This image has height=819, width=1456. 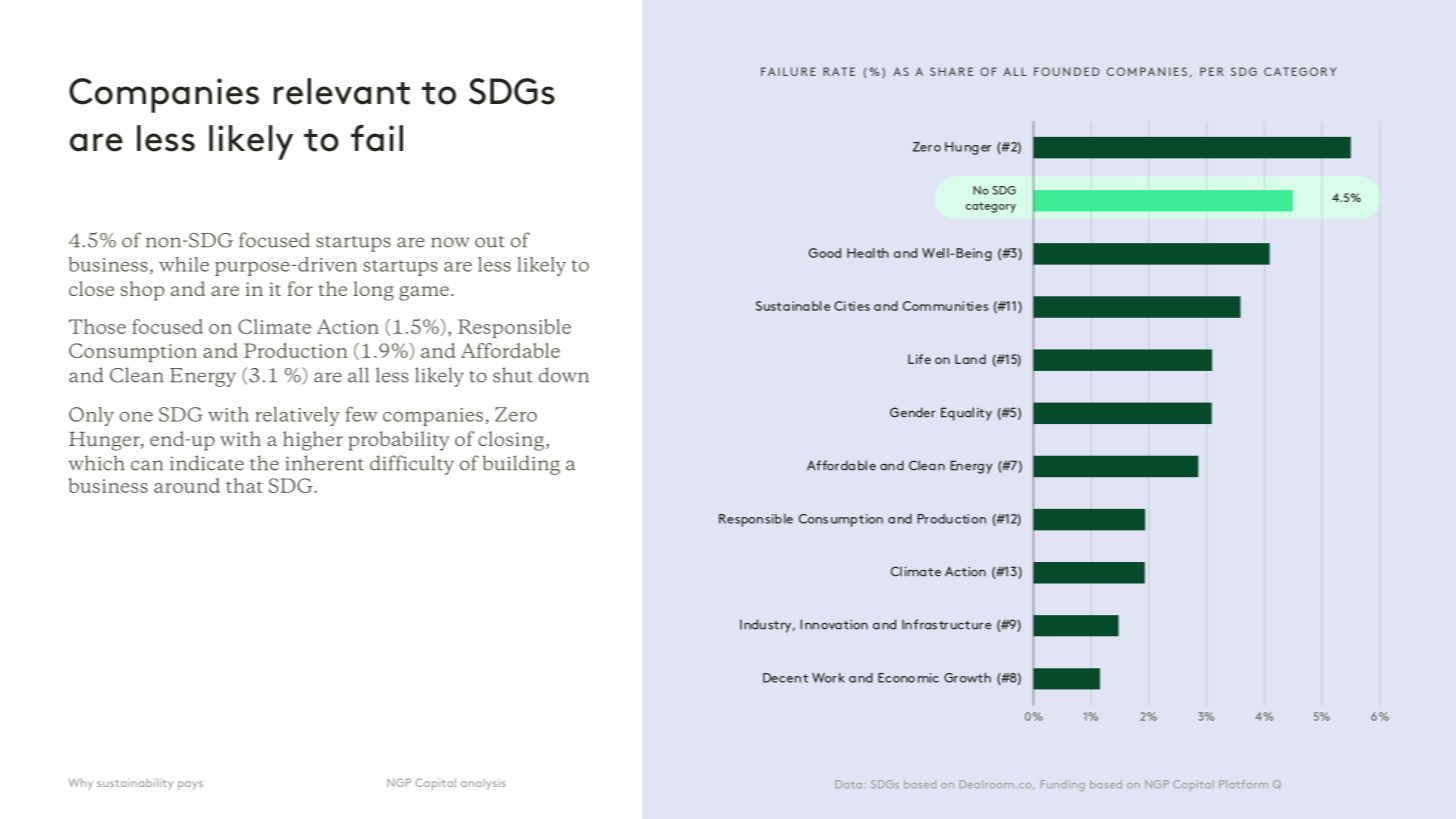 I want to click on RATE, so click(x=839, y=71).
